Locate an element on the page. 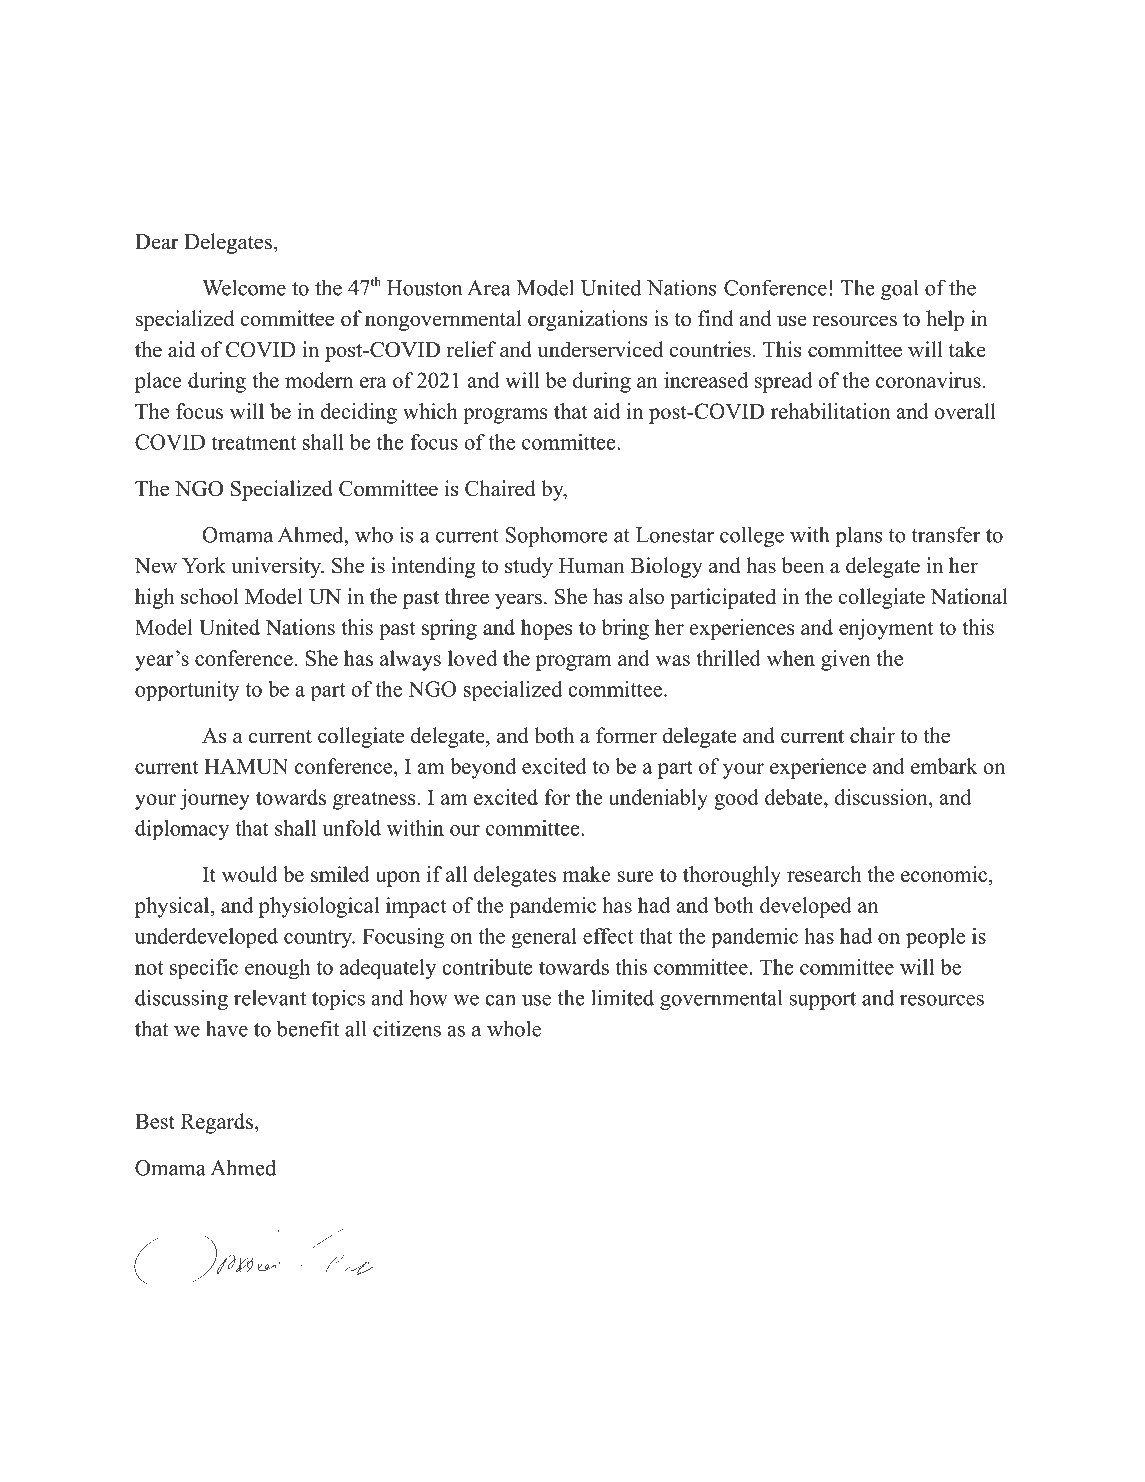 Image resolution: width=1145 pixels, height=1482 pixels. discussion is located at coordinates (882, 797).
